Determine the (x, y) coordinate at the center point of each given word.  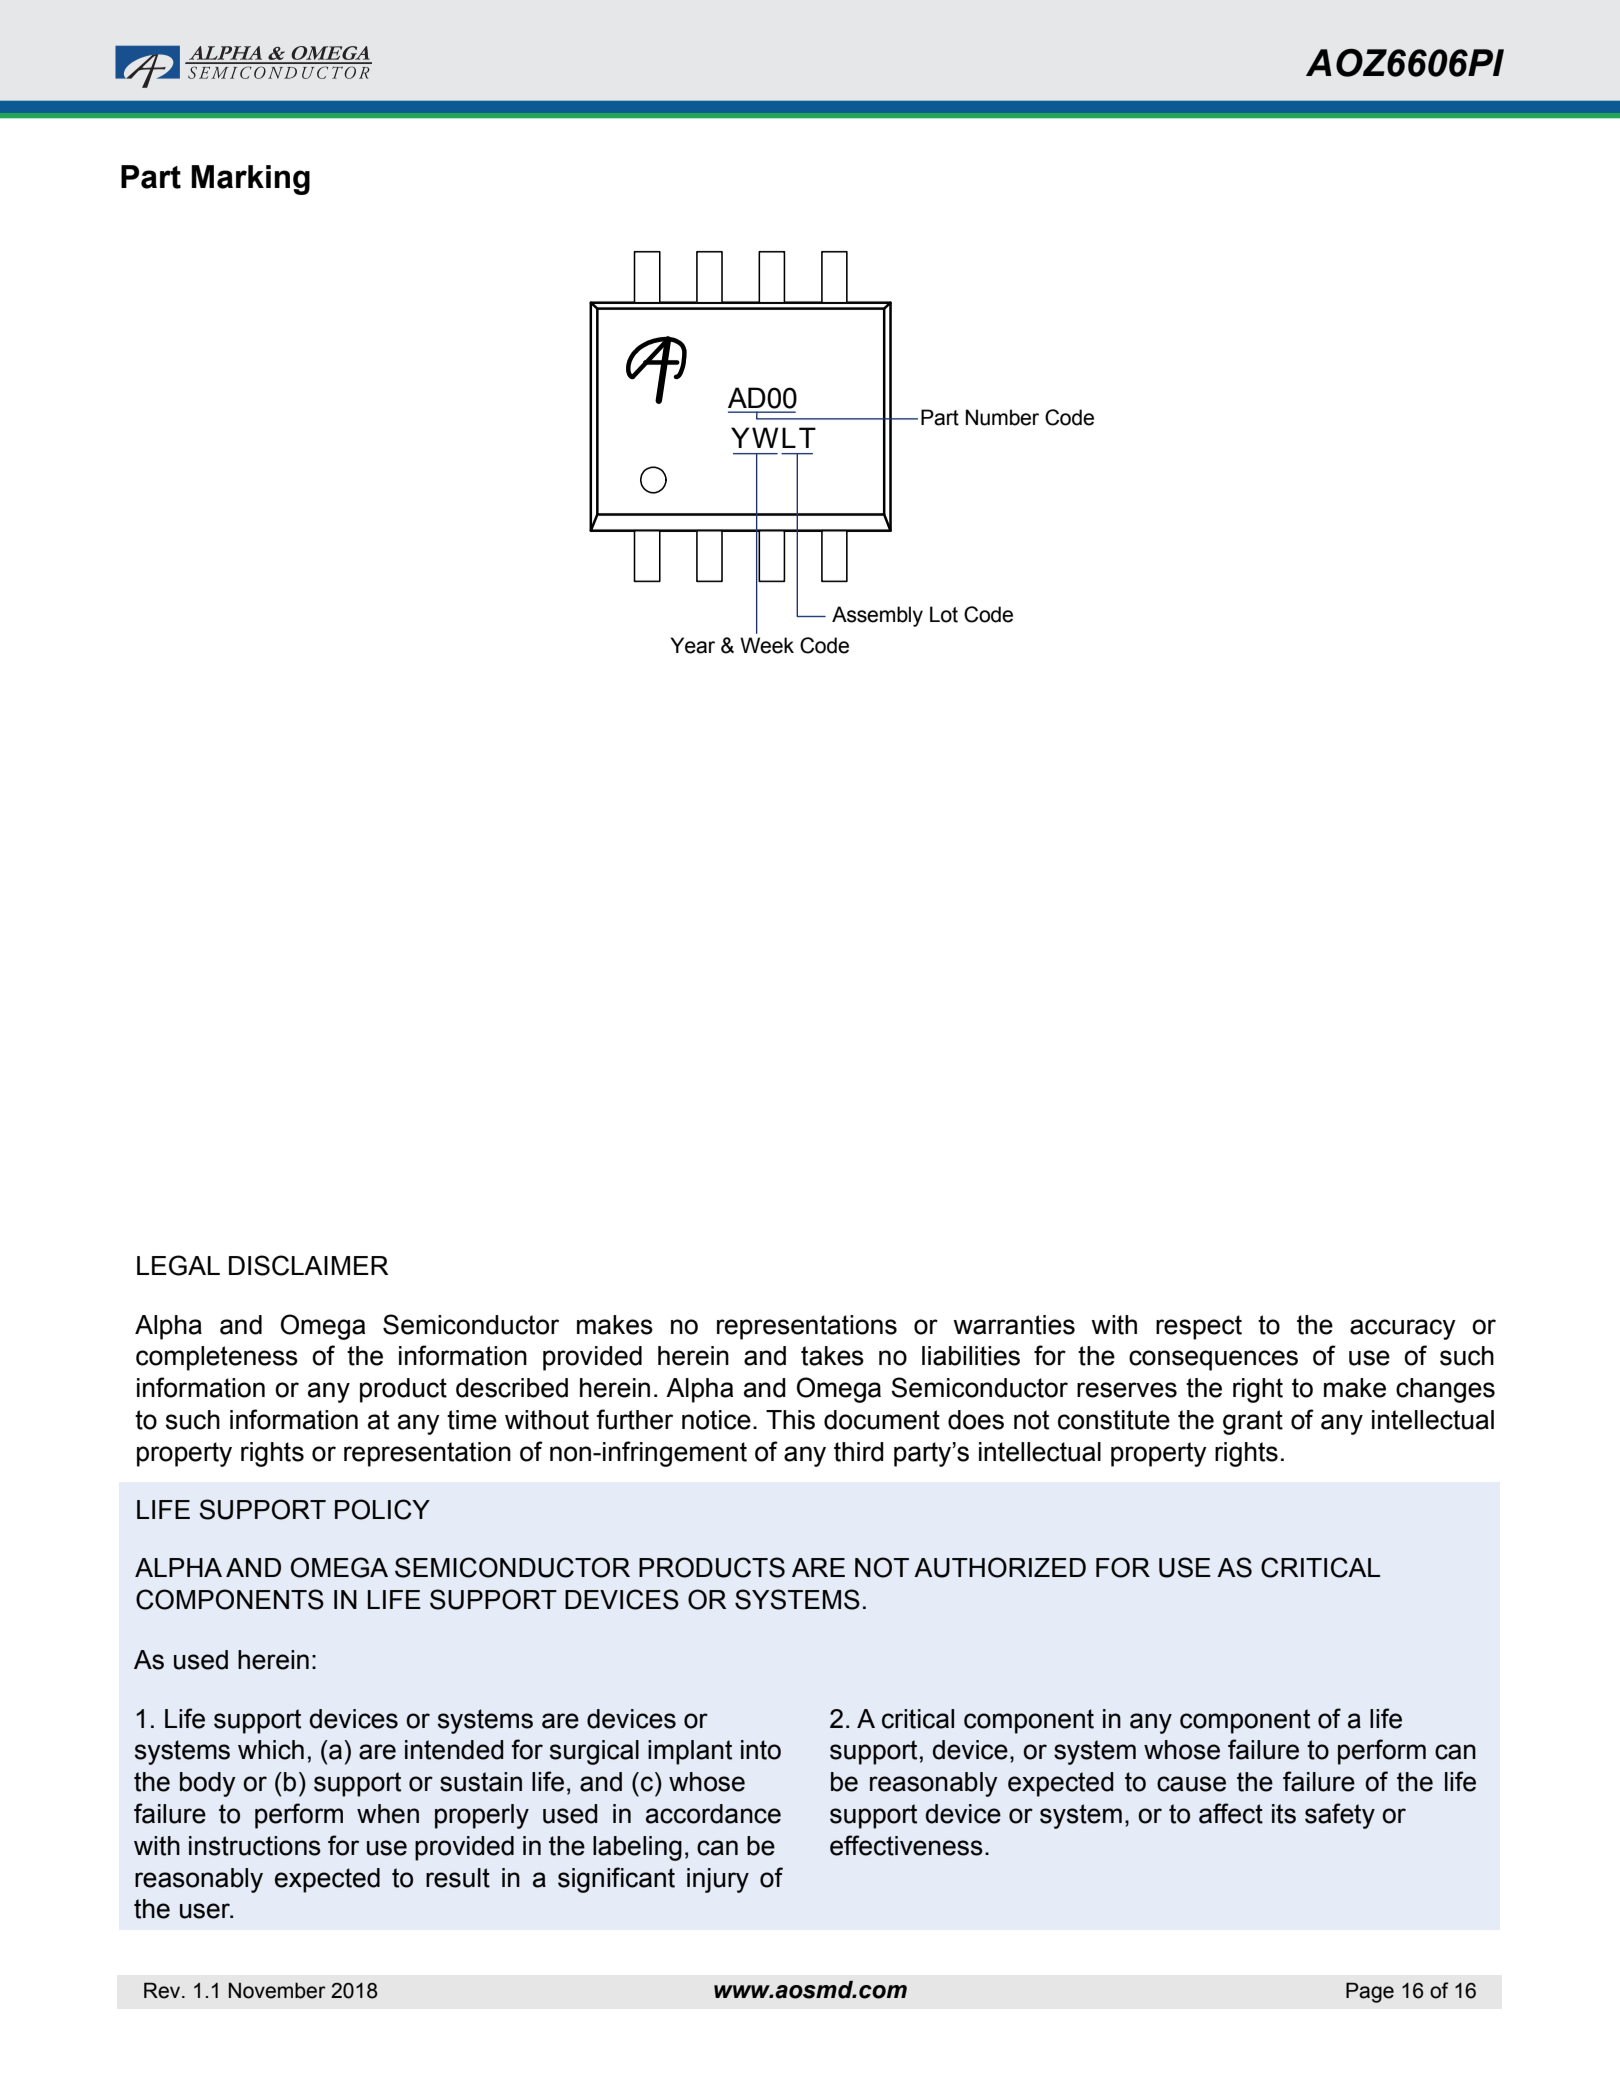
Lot (944, 614)
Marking (250, 180)
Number (1002, 417)
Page (1370, 1992)
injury (718, 1880)
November (277, 1990)
